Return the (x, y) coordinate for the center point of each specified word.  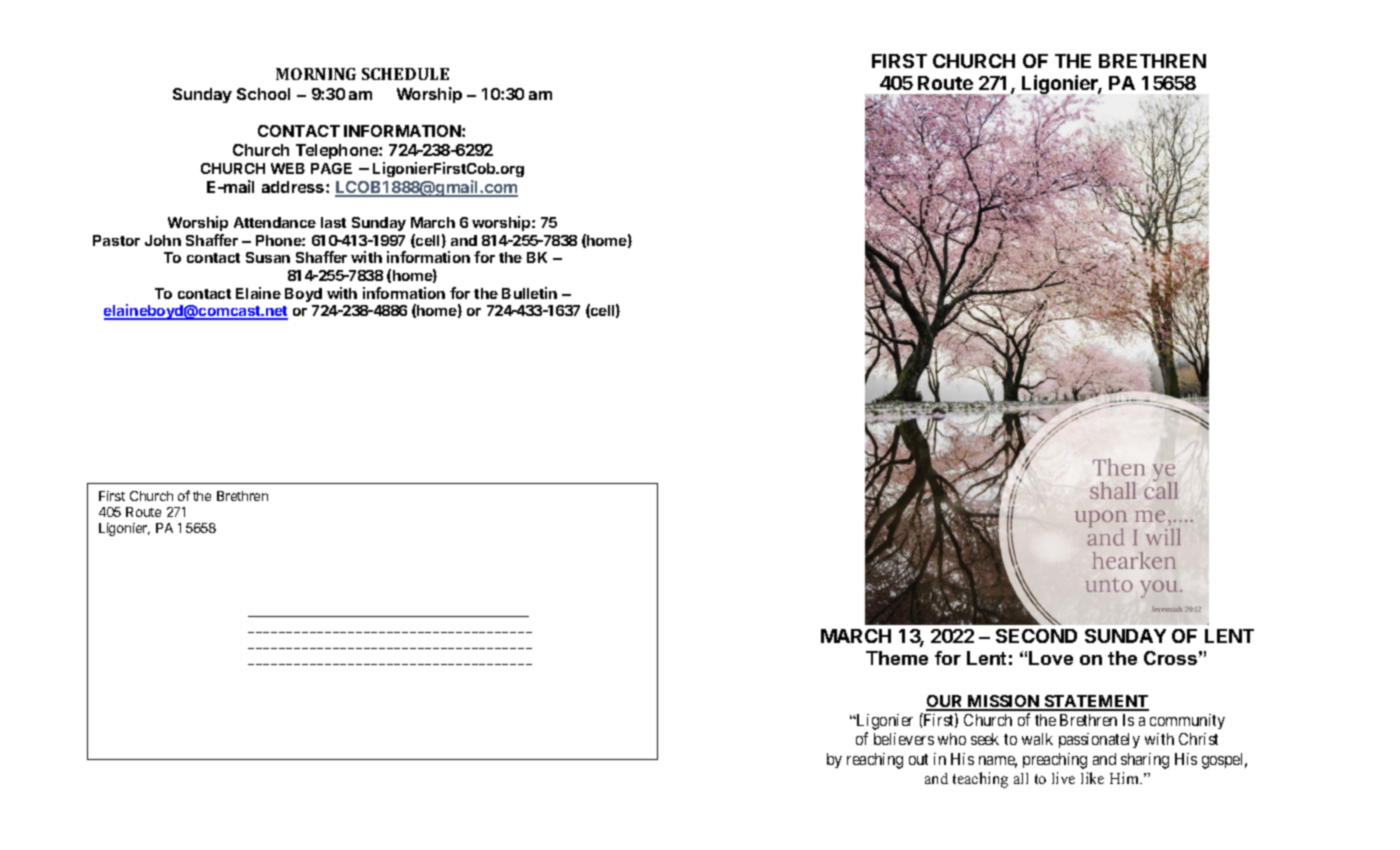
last (333, 222)
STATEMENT (1095, 702)
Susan (268, 257)
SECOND (1036, 636)
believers (904, 739)
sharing (1145, 761)
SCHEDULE (405, 74)
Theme (897, 658)
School (263, 94)
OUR (946, 702)
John (163, 240)
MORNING (316, 74)
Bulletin (529, 293)
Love (1051, 658)
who (952, 739)
